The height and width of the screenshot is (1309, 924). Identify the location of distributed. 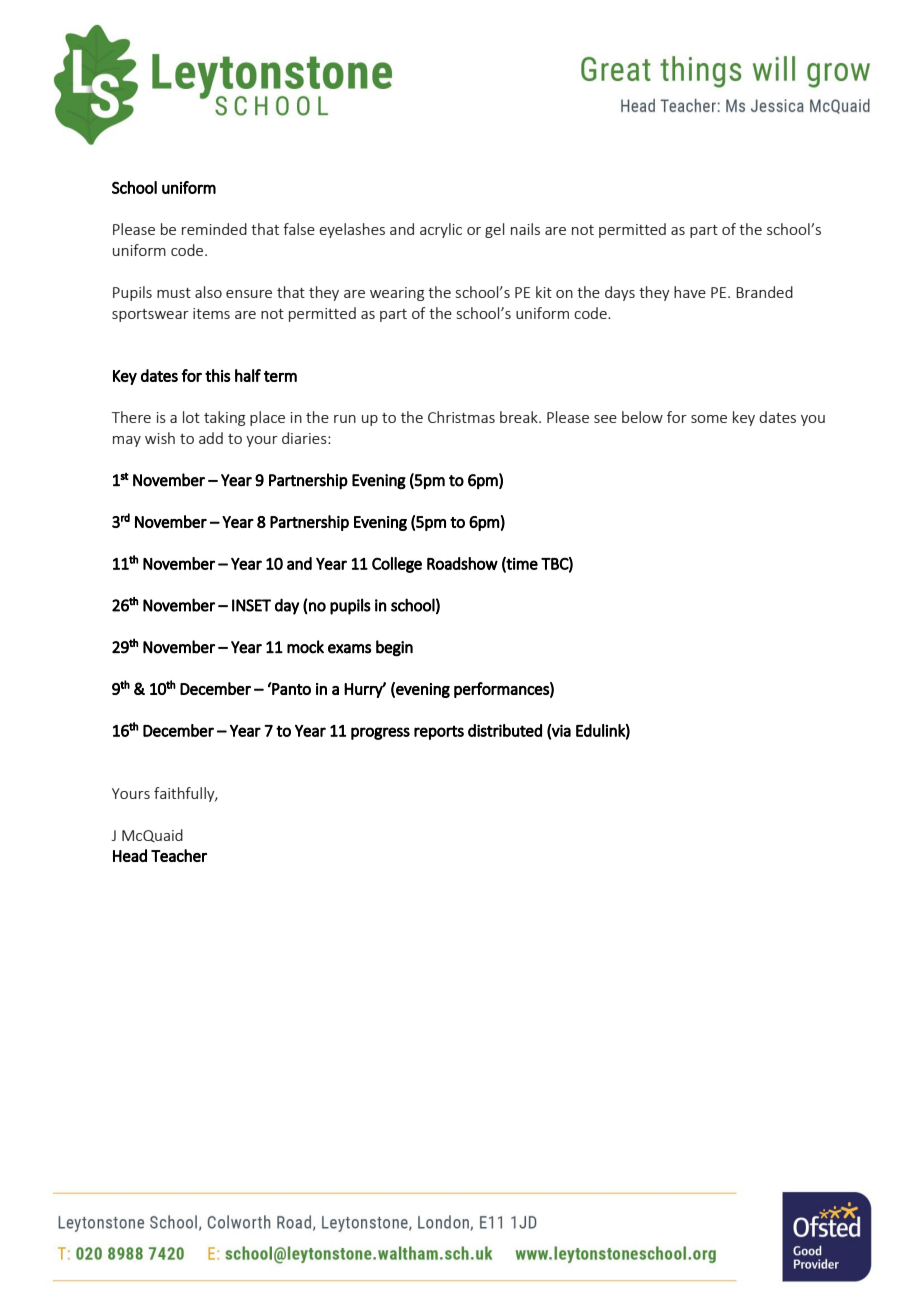
(505, 730).
